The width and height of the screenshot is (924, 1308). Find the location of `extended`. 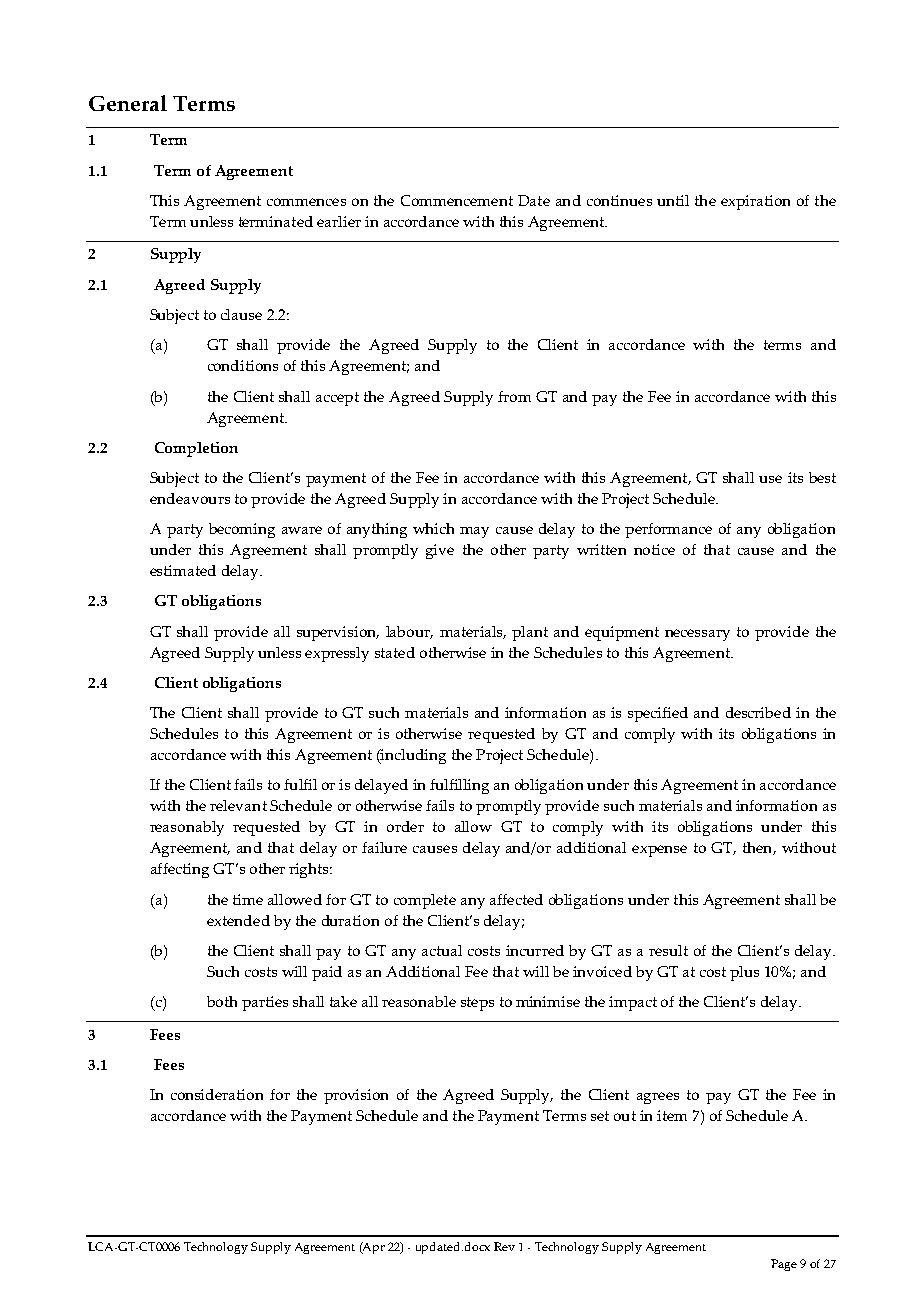

extended is located at coordinates (238, 920).
